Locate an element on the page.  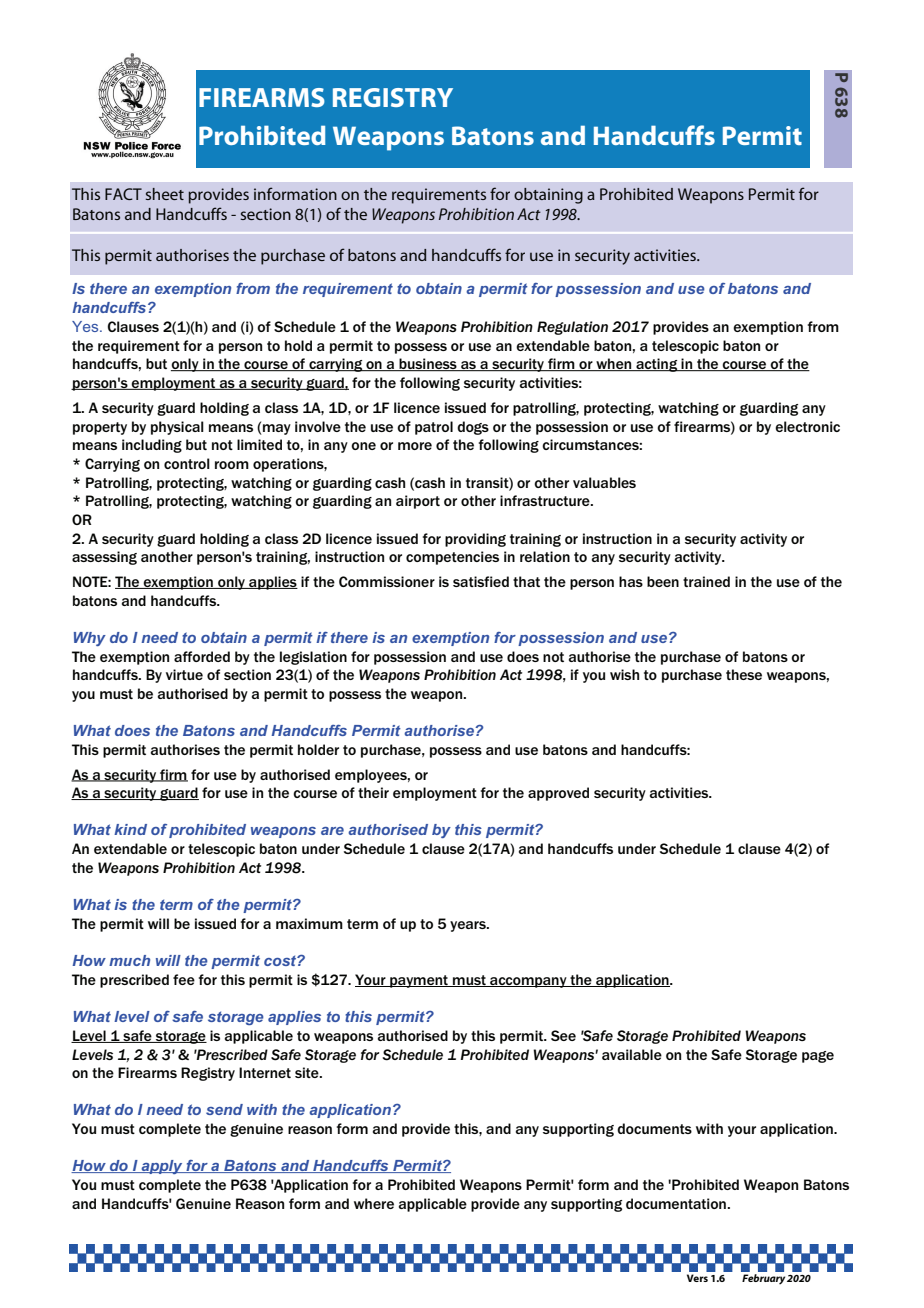
these is located at coordinates (744, 674).
